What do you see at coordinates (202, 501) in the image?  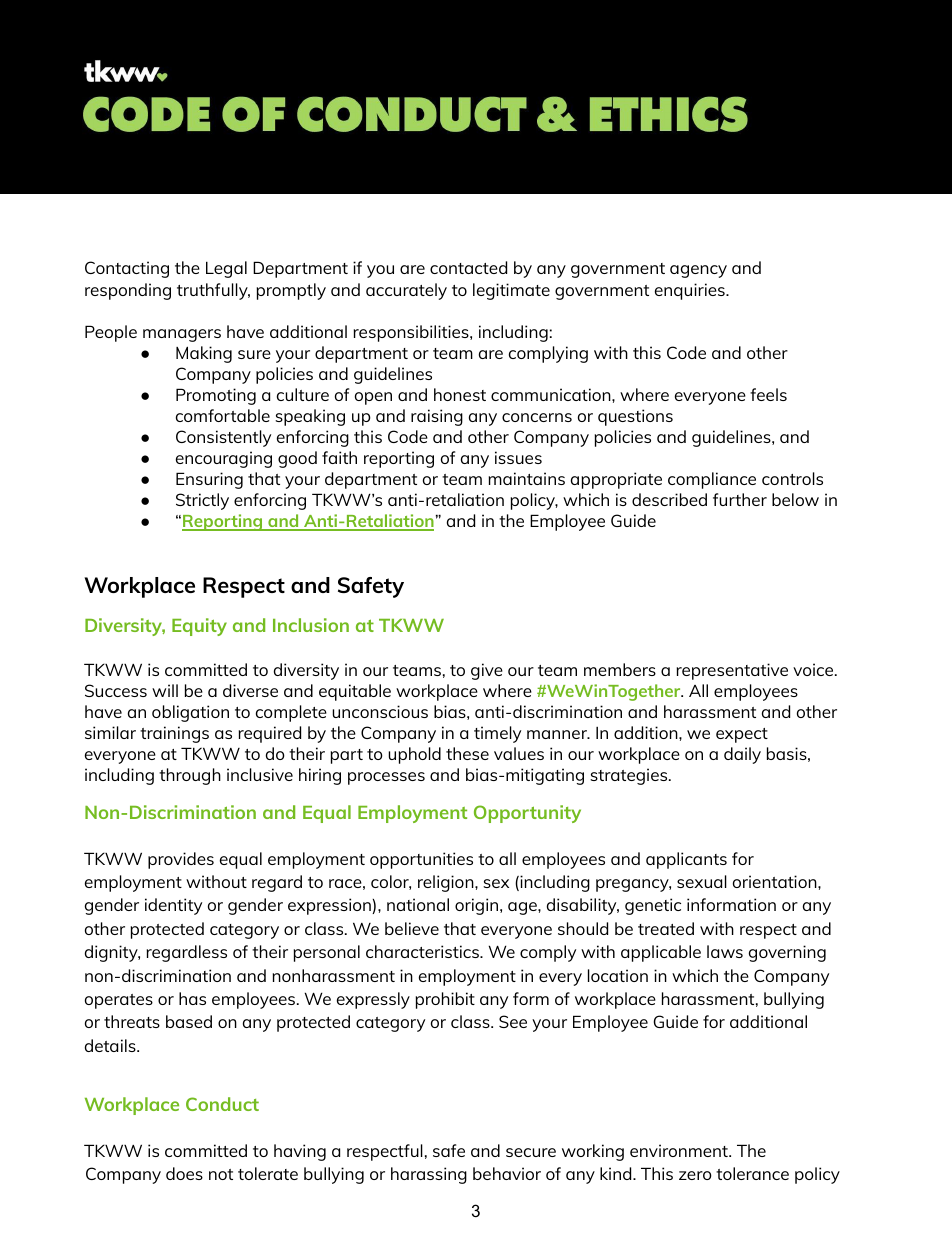 I see `Strictly` at bounding box center [202, 501].
